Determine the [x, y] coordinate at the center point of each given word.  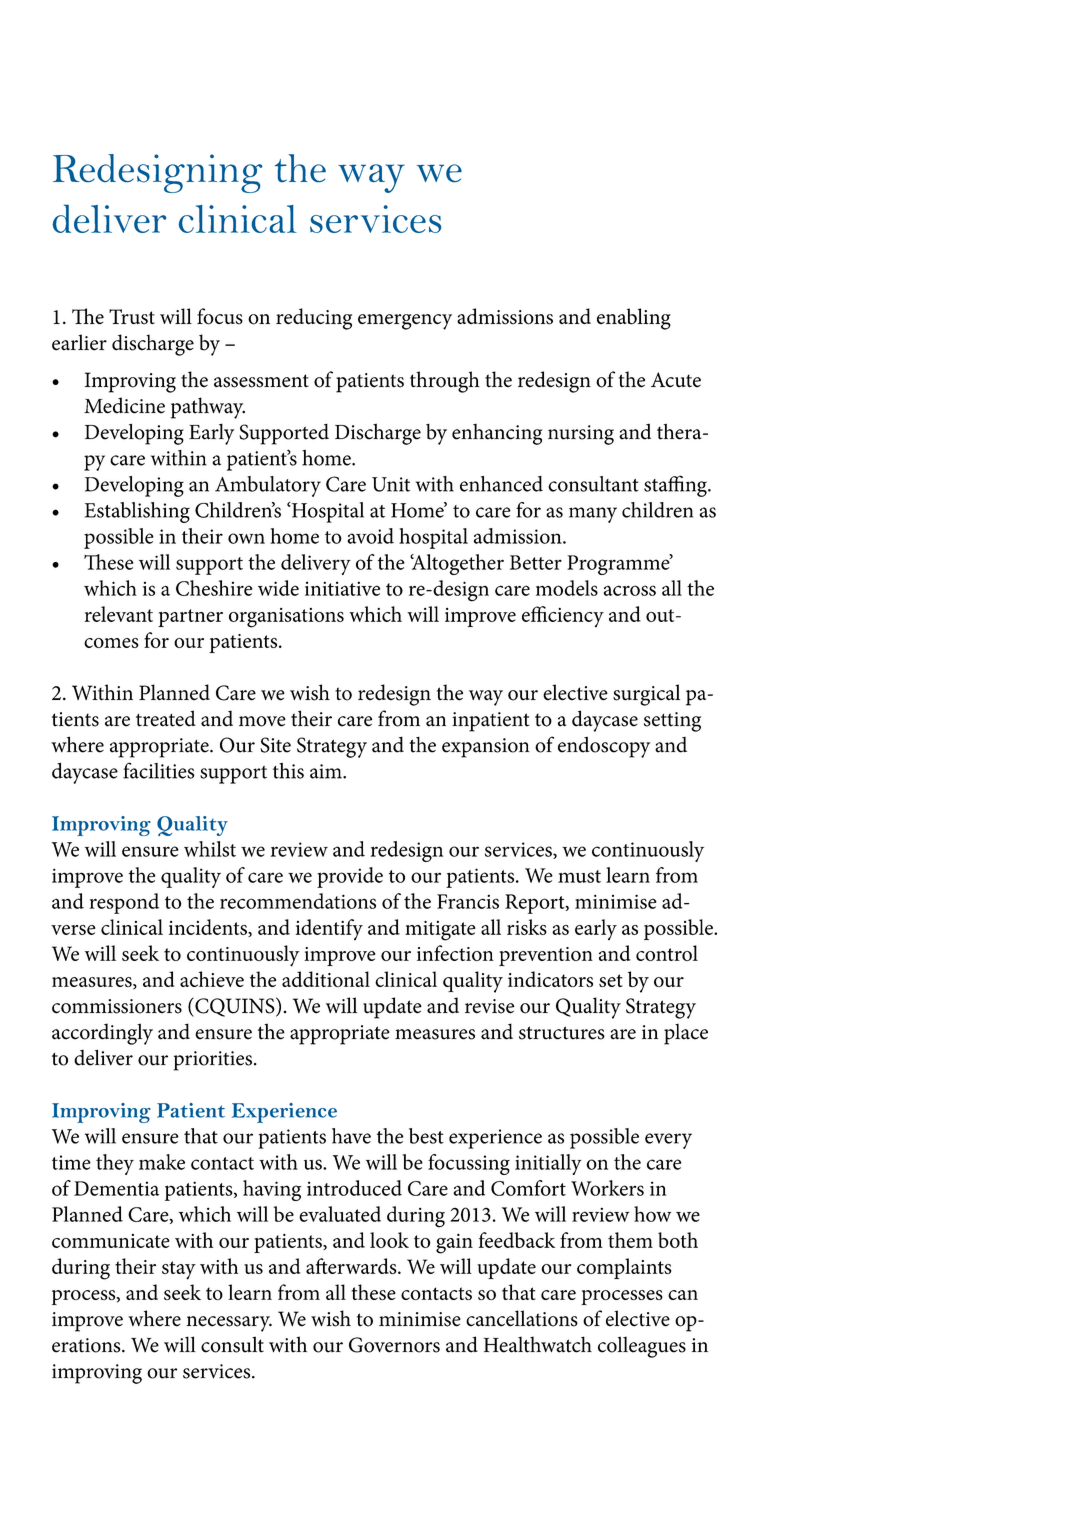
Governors [394, 1345]
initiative [342, 588]
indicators [550, 979]
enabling [634, 319]
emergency [405, 322]
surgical [646, 695]
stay [179, 1270]
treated [166, 718]
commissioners [117, 1006]
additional [326, 979]
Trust [132, 317]
